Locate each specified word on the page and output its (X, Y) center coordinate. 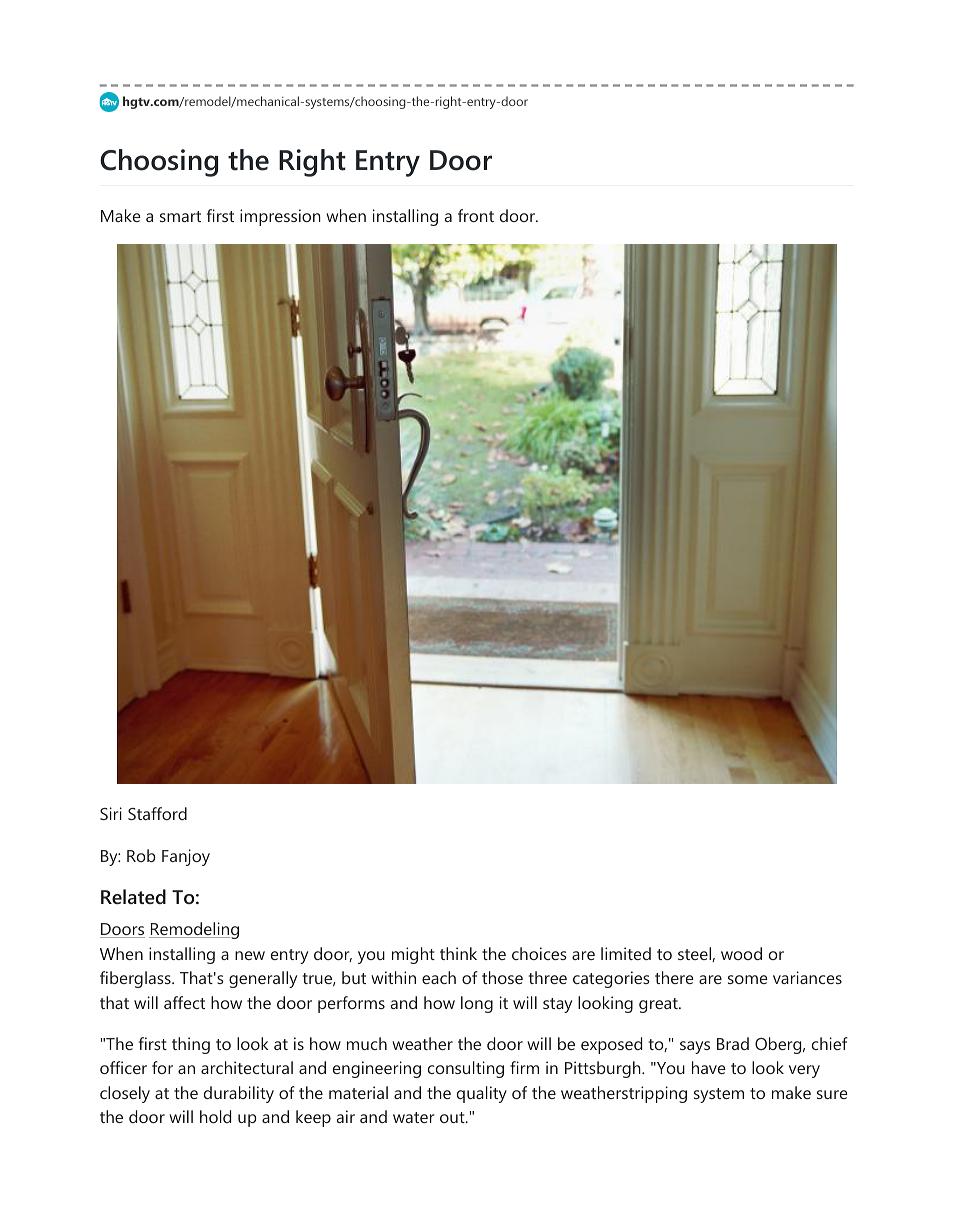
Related (133, 896)
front (476, 215)
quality (482, 1094)
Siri (111, 813)
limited (626, 953)
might (413, 955)
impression (280, 217)
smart (180, 216)
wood (741, 953)
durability (239, 1094)
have (709, 1067)
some (748, 979)
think (458, 953)
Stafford (157, 813)
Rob (141, 855)
